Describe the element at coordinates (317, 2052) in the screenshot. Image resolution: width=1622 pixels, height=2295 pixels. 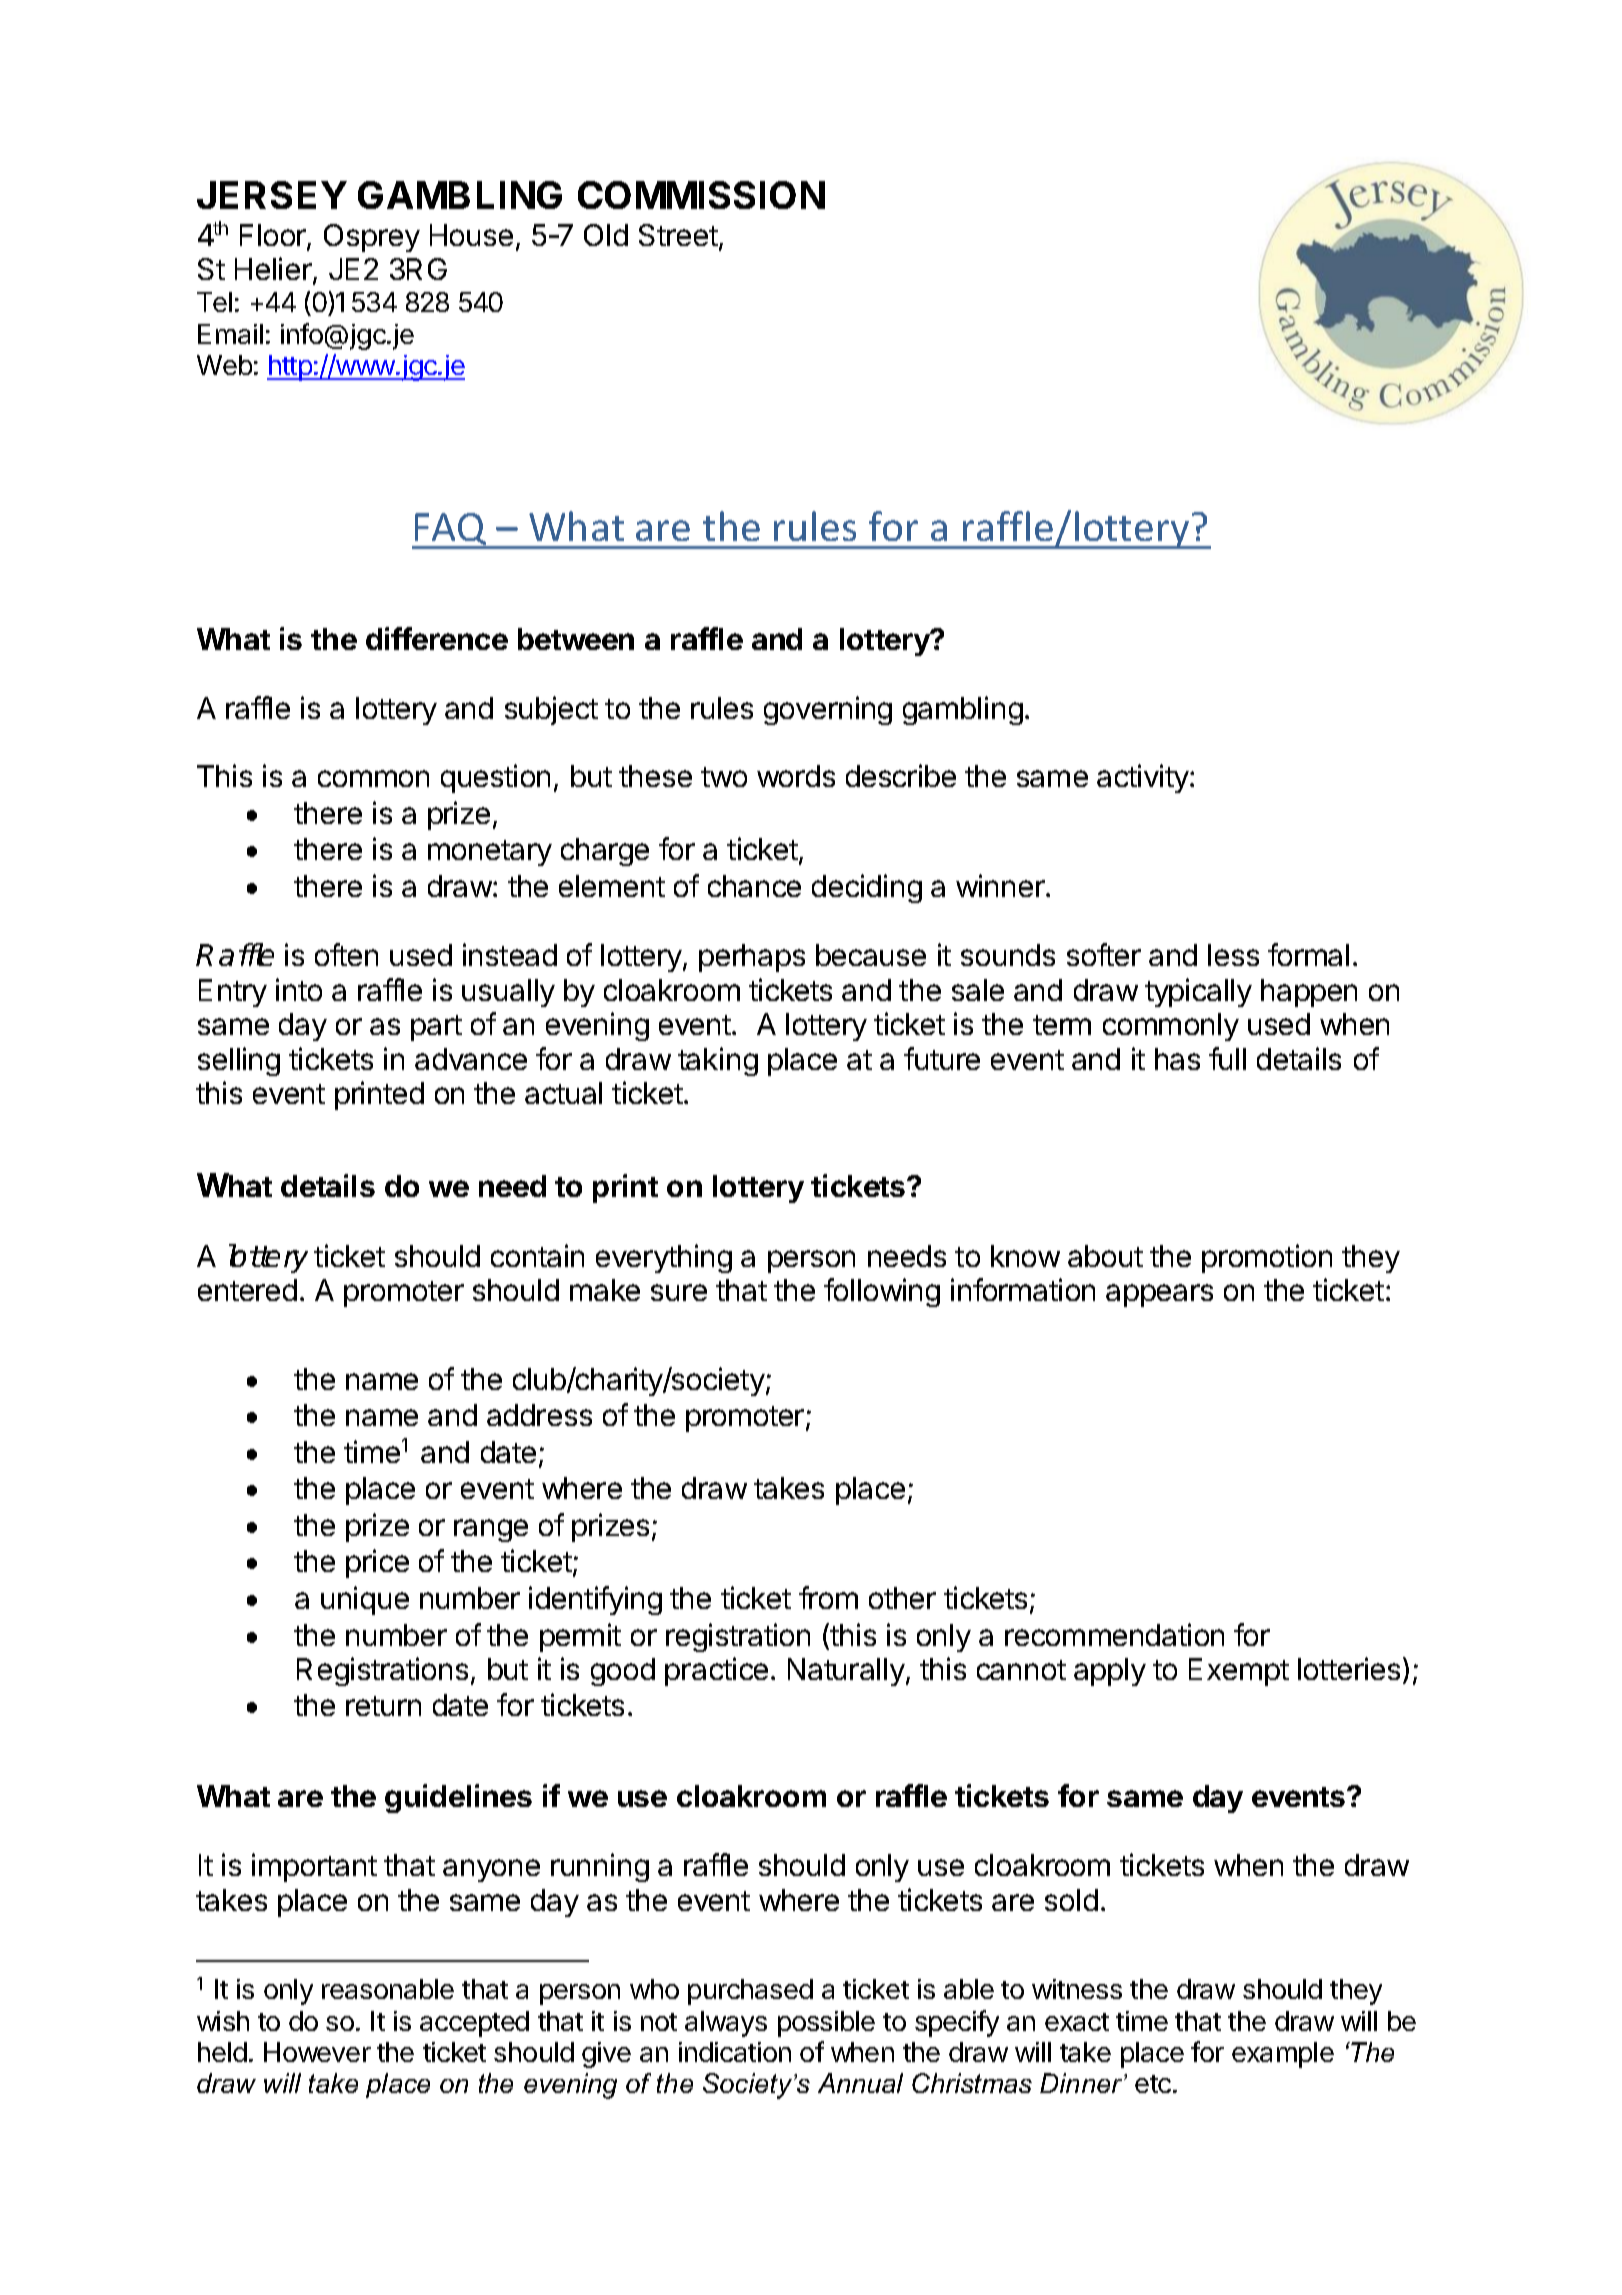
I see `However` at that location.
